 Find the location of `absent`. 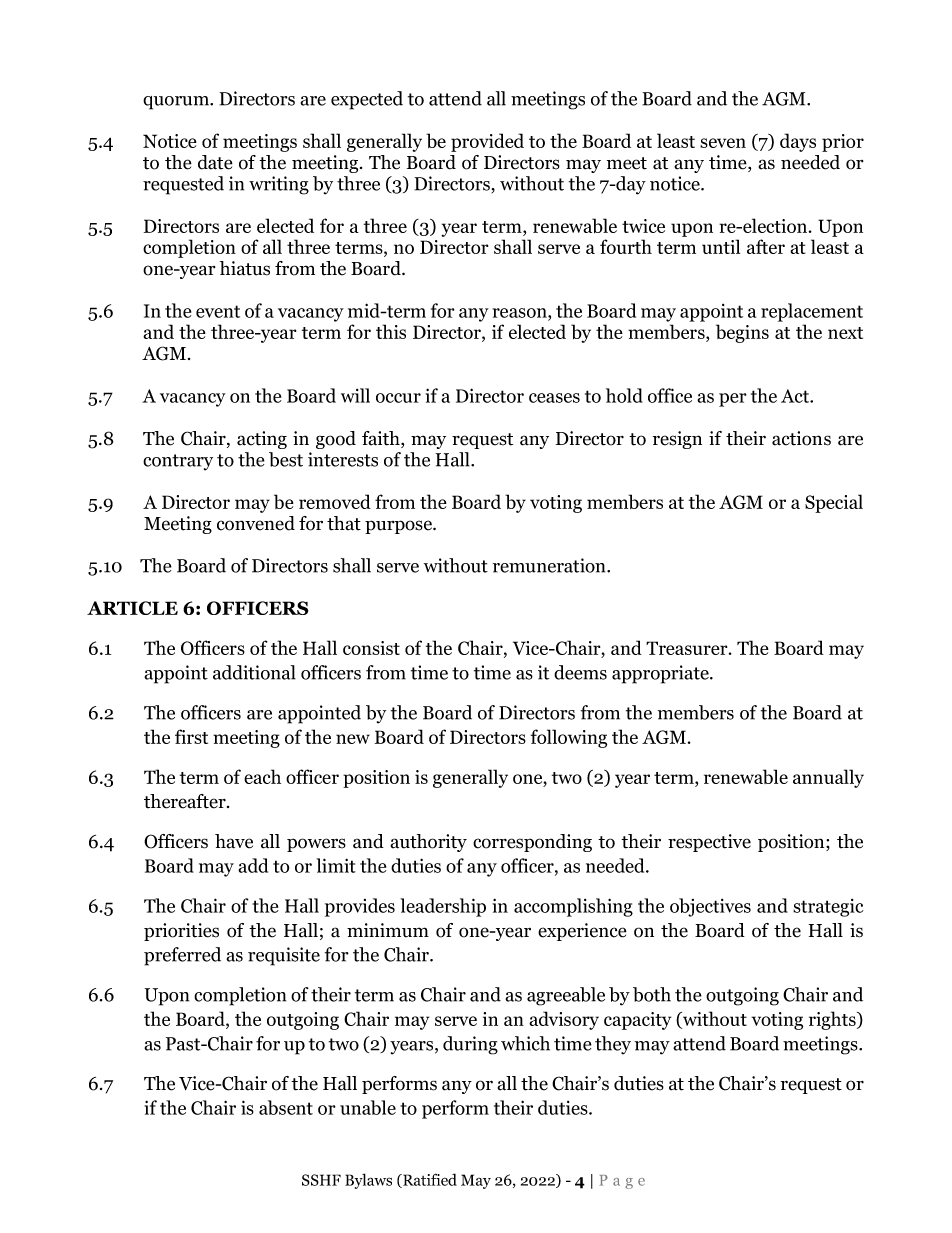

absent is located at coordinates (286, 1107).
